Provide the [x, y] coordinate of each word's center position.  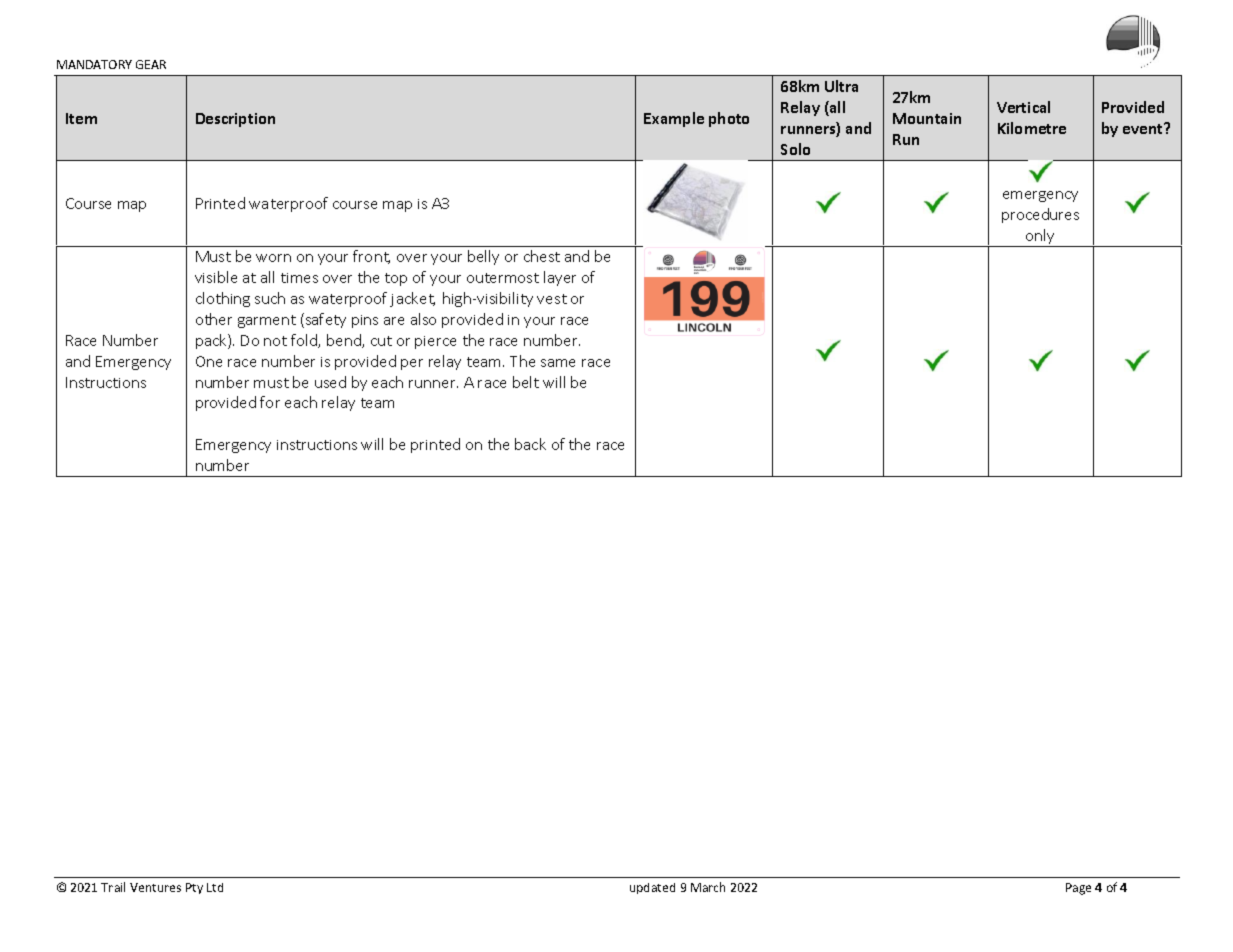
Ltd [215, 887]
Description [235, 120]
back [530, 444]
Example [674, 119]
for [270, 402]
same [558, 363]
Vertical [1023, 107]
